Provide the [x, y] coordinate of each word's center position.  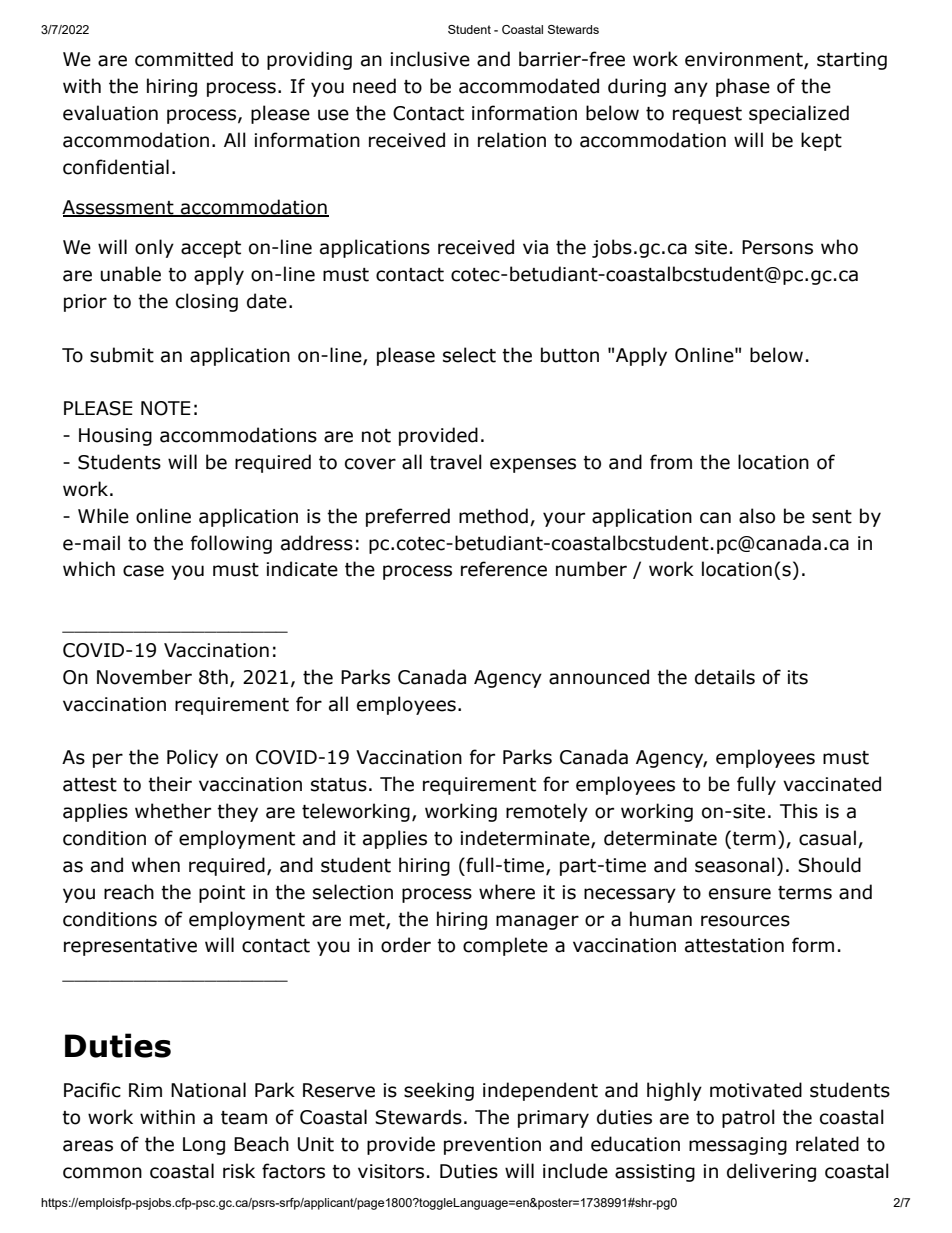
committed [184, 59]
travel [456, 462]
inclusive [430, 59]
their [170, 784]
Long [204, 1146]
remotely [547, 812]
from [671, 462]
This [799, 811]
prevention [492, 1146]
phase [743, 87]
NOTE [166, 408]
